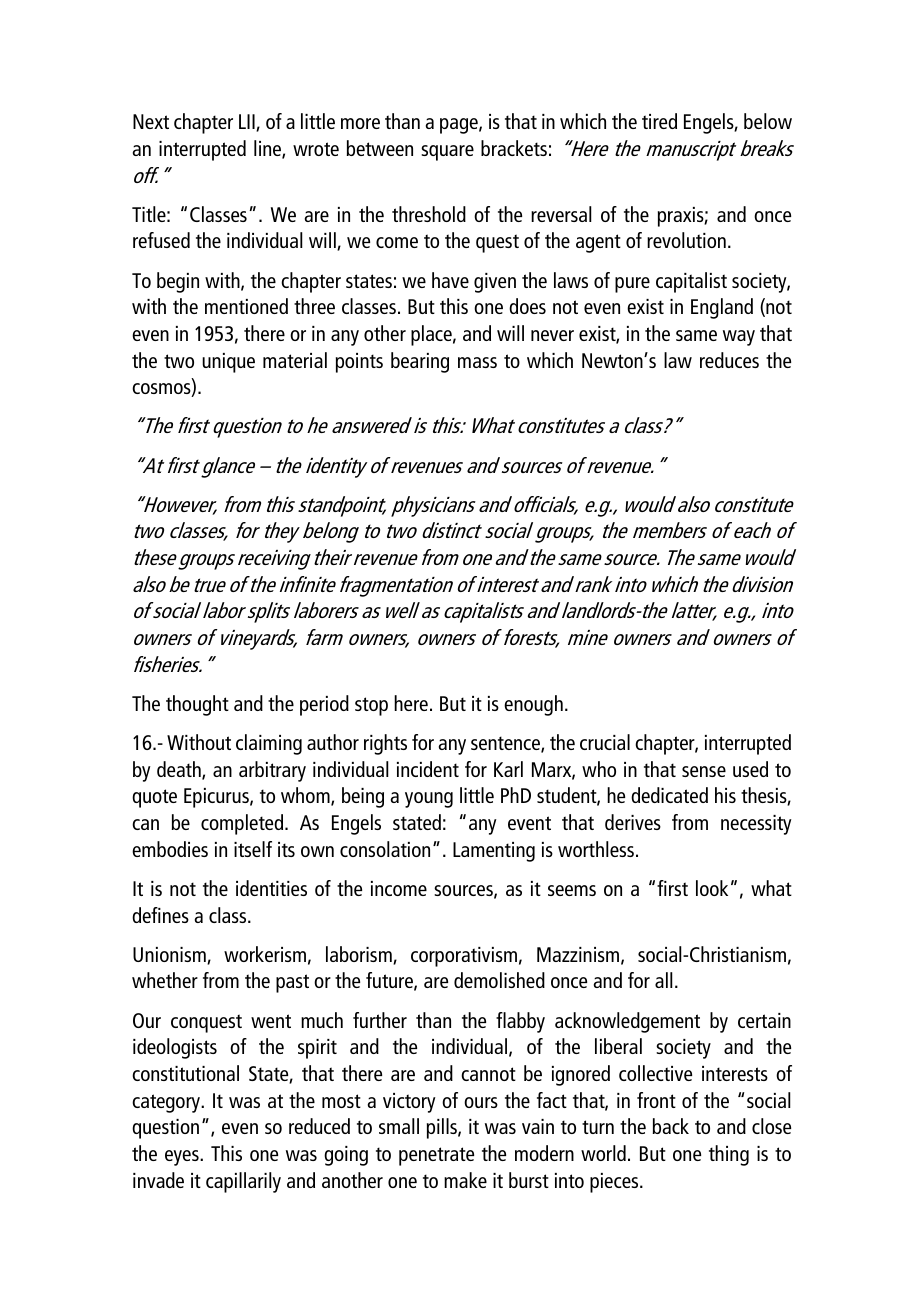 The height and width of the page is (1308, 924). Describe the element at coordinates (228, 363) in the page. I see `unique` at that location.
